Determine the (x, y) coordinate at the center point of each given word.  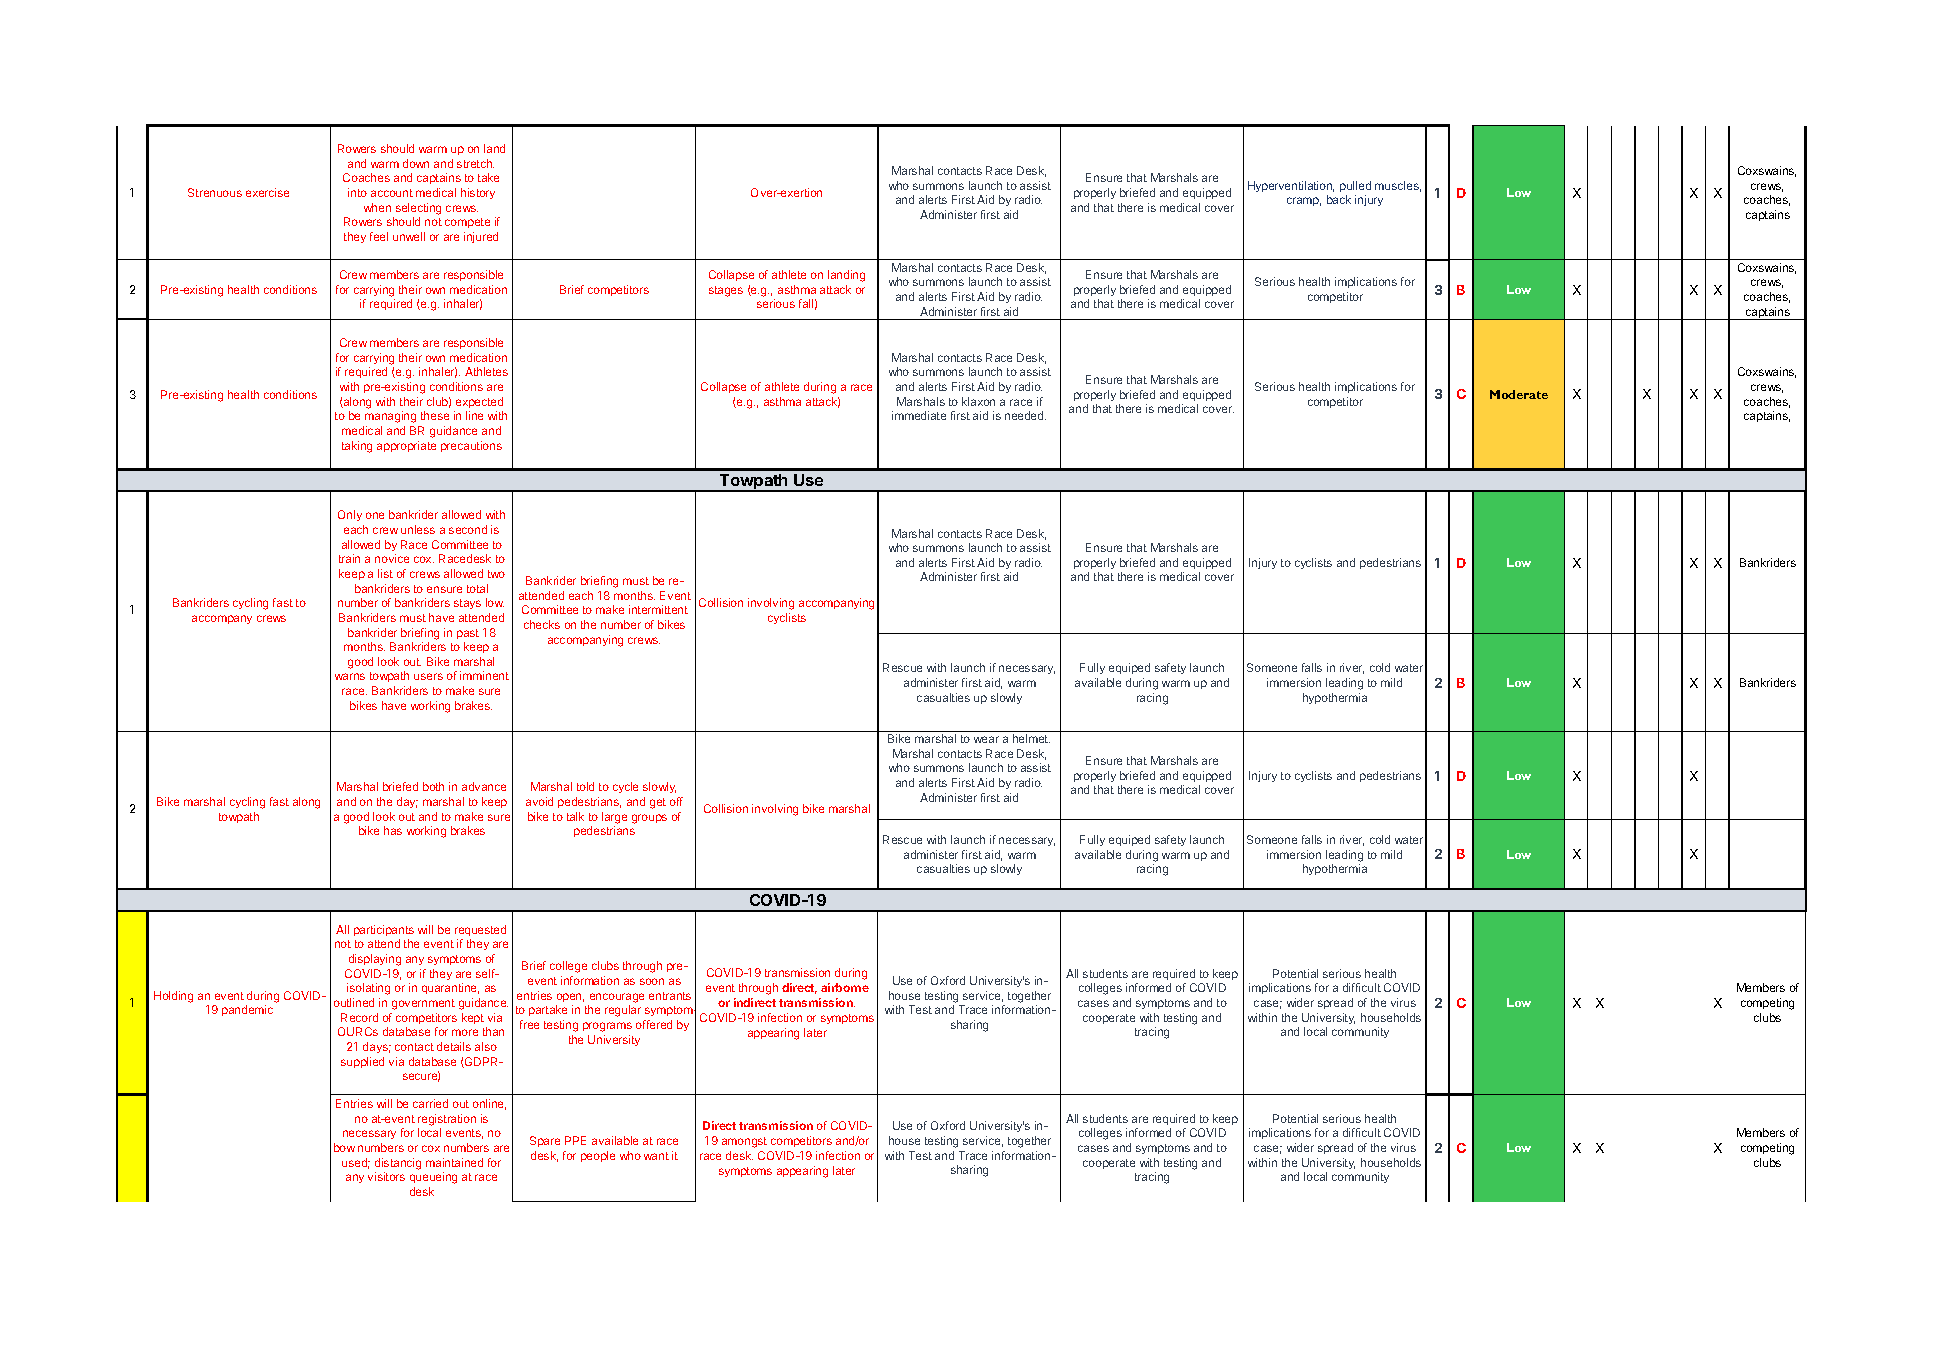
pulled (1355, 186)
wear (986, 739)
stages (726, 291)
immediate (919, 415)
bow (344, 1147)
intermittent (658, 609)
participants (384, 930)
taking (357, 447)
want (656, 1156)
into (357, 192)
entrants (670, 996)
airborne (845, 987)
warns (350, 676)
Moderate (1519, 394)
